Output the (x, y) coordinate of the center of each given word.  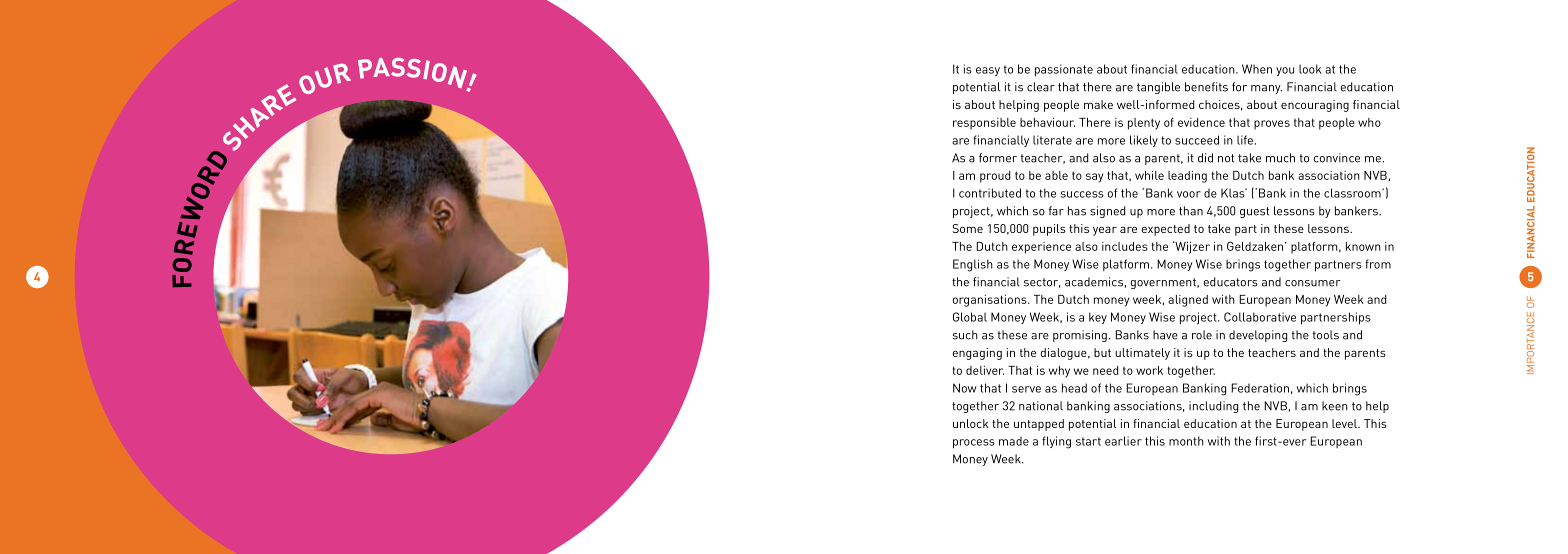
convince (1337, 158)
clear (1041, 87)
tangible (1158, 88)
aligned (1188, 301)
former (998, 158)
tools (1326, 335)
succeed (1197, 140)
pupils (1049, 230)
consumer (1313, 283)
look (1310, 69)
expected (1166, 230)
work (1149, 370)
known (1363, 246)
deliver (985, 370)
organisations (991, 301)
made (1014, 441)
